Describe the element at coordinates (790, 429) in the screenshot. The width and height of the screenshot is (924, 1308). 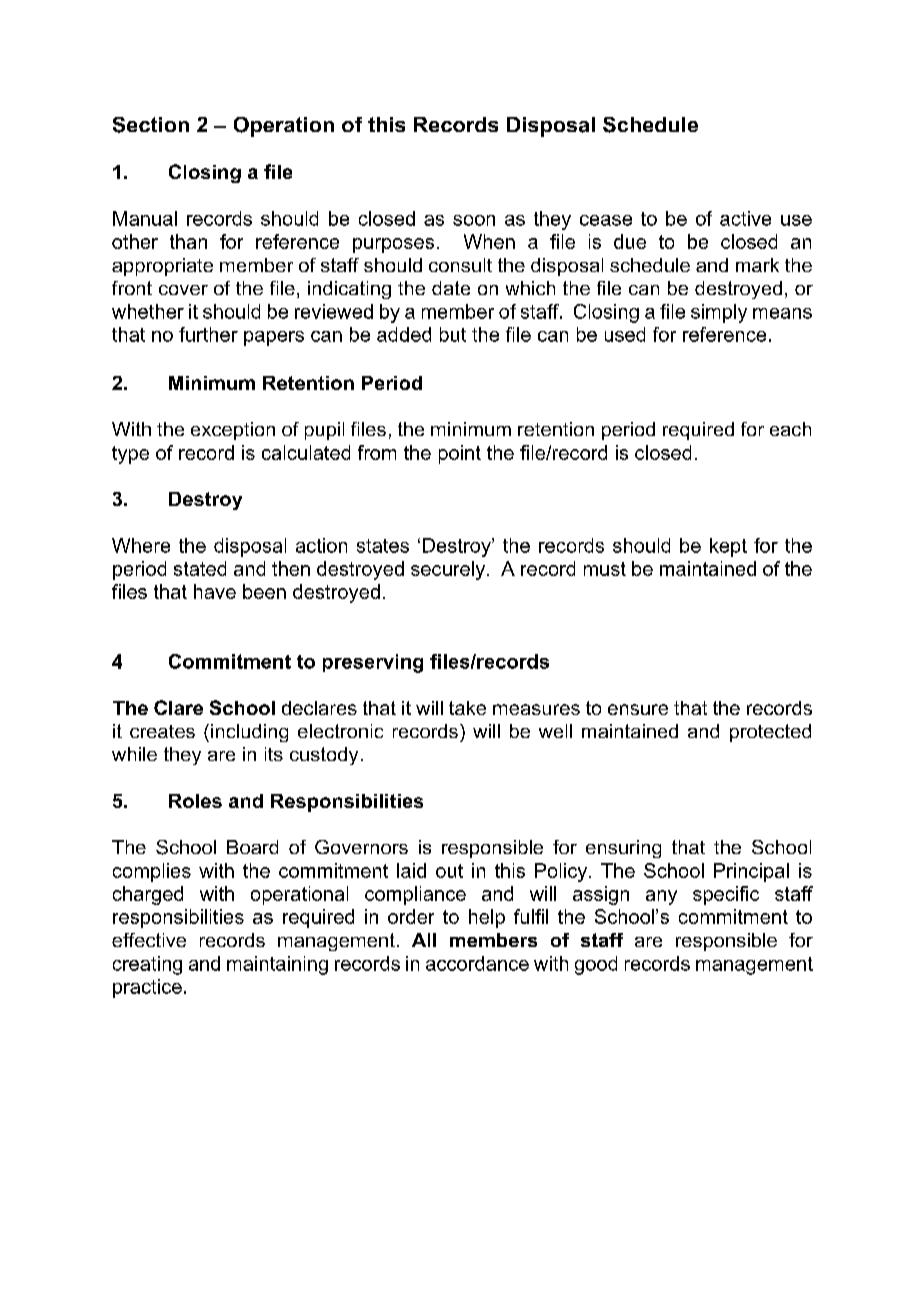
I see `each` at that location.
